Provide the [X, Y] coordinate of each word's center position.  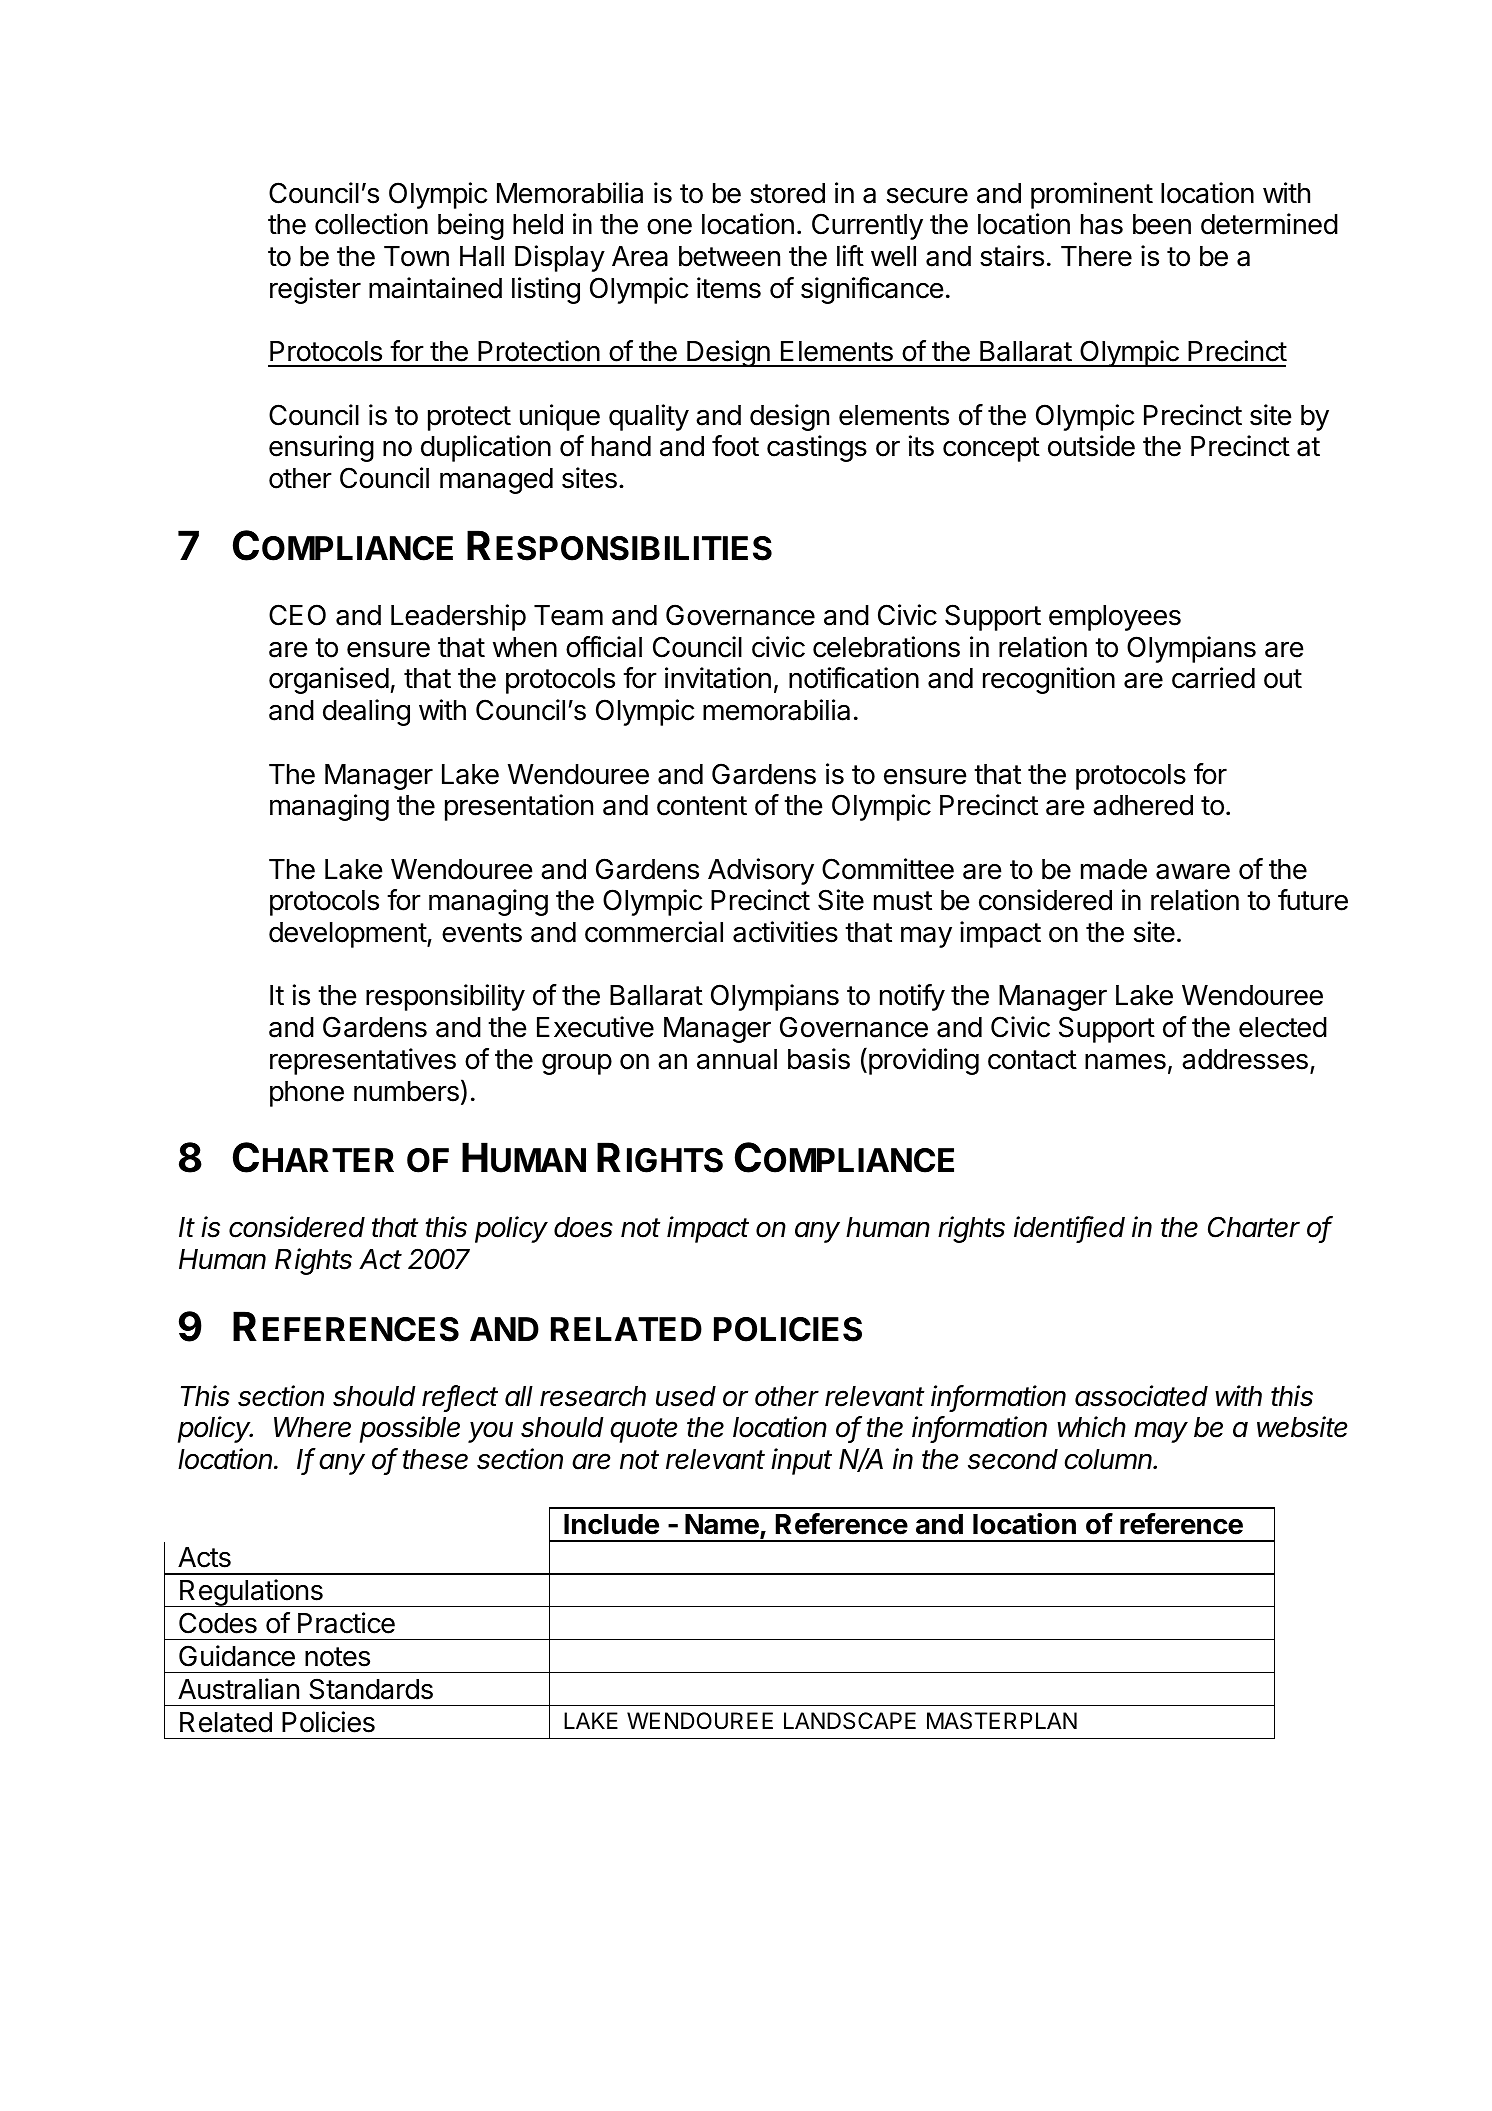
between [729, 256]
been [1162, 224]
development [348, 935]
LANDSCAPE [850, 1721]
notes [337, 1657]
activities [785, 932]
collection [371, 224]
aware [1193, 871]
